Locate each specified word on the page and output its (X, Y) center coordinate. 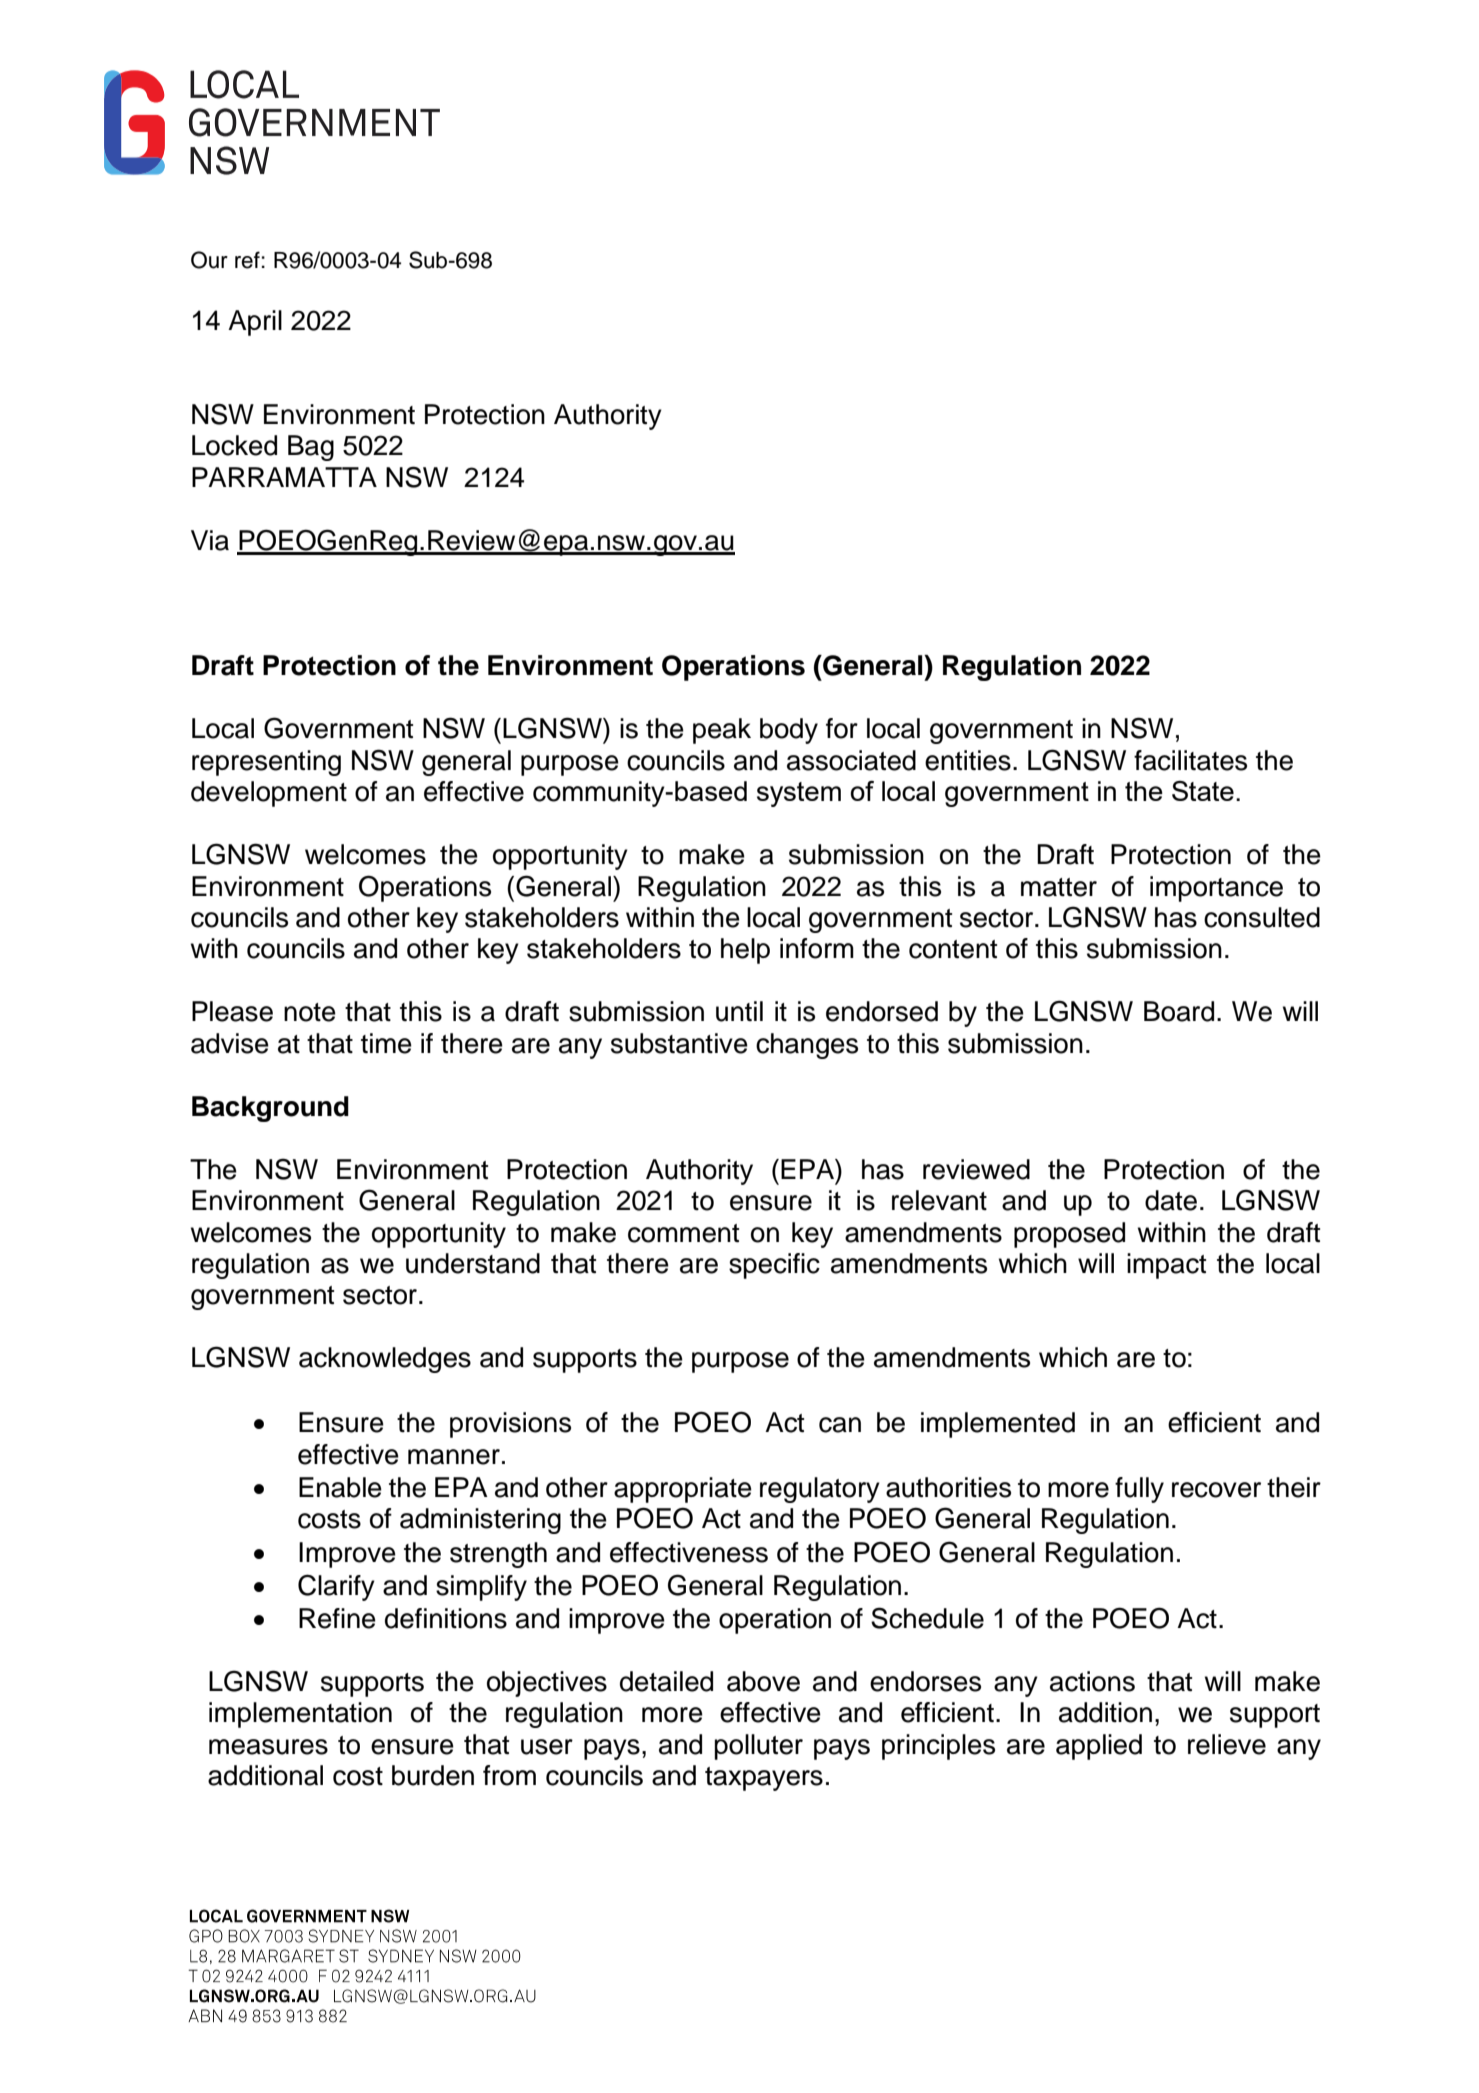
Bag (311, 448)
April (255, 323)
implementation (300, 1715)
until (739, 1011)
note (310, 1012)
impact (1166, 1266)
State (1203, 791)
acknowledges (385, 1360)
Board (1179, 1011)
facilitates (1190, 760)
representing (266, 763)
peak (722, 731)
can (840, 1425)
